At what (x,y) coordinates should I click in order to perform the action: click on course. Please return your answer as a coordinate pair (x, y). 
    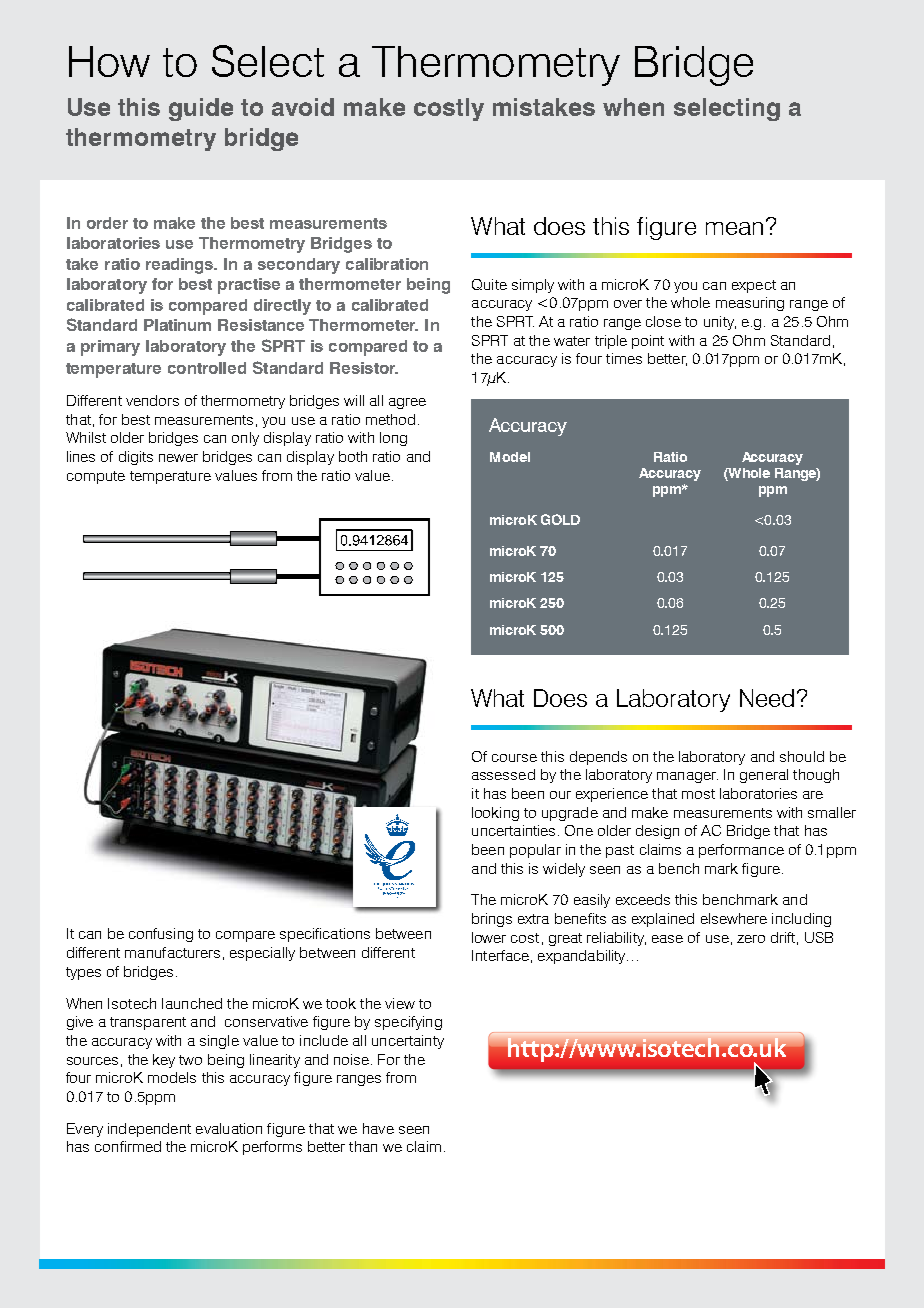
    Looking at the image, I should click on (514, 758).
